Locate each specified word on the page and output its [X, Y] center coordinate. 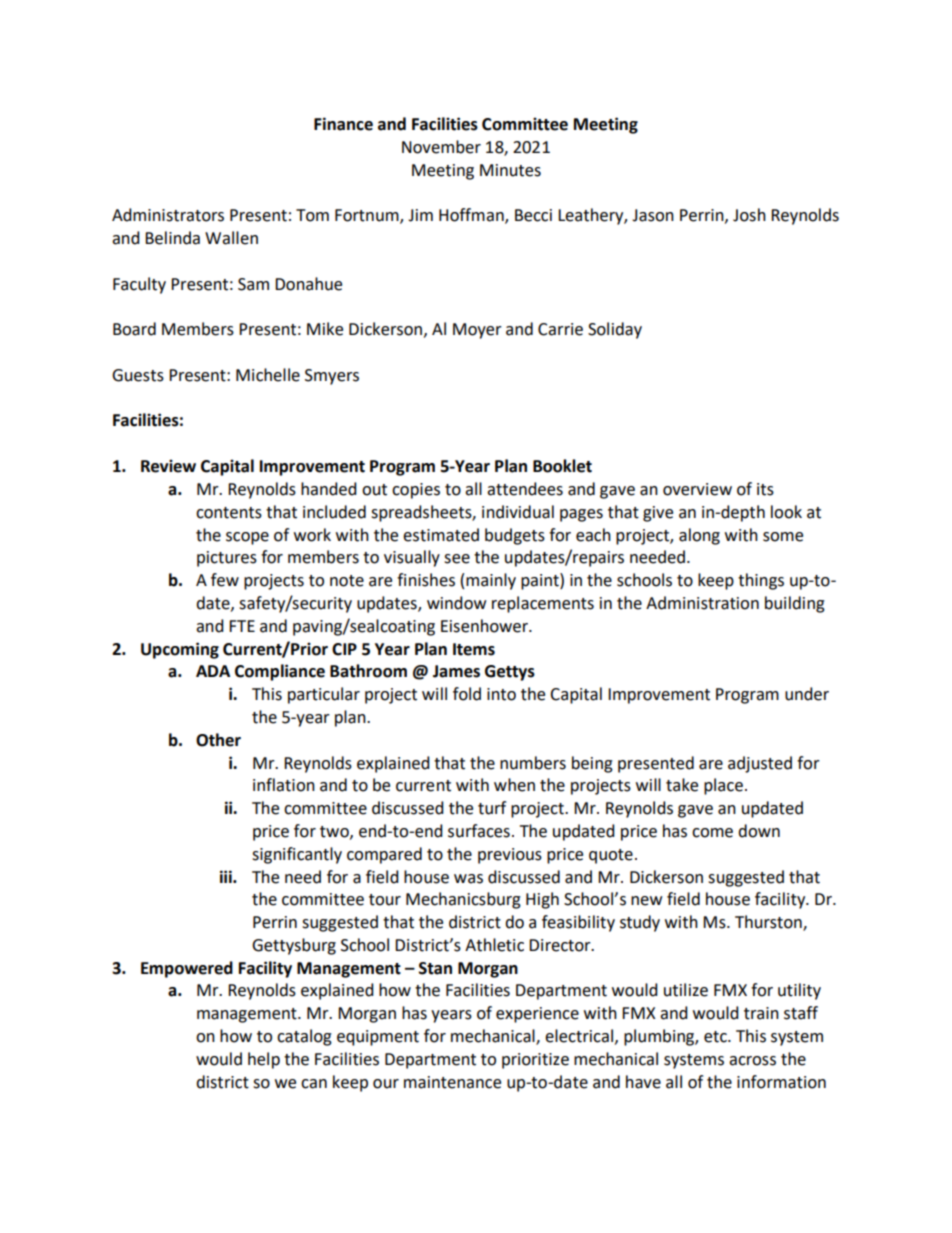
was [468, 879]
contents [229, 513]
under [807, 694]
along [699, 536]
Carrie [560, 329]
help [264, 1060]
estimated [441, 535]
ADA [213, 671]
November [441, 147]
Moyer [477, 331]
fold [467, 694]
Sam [253, 284]
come [712, 833]
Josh [749, 215]
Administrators [168, 215]
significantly [297, 855]
